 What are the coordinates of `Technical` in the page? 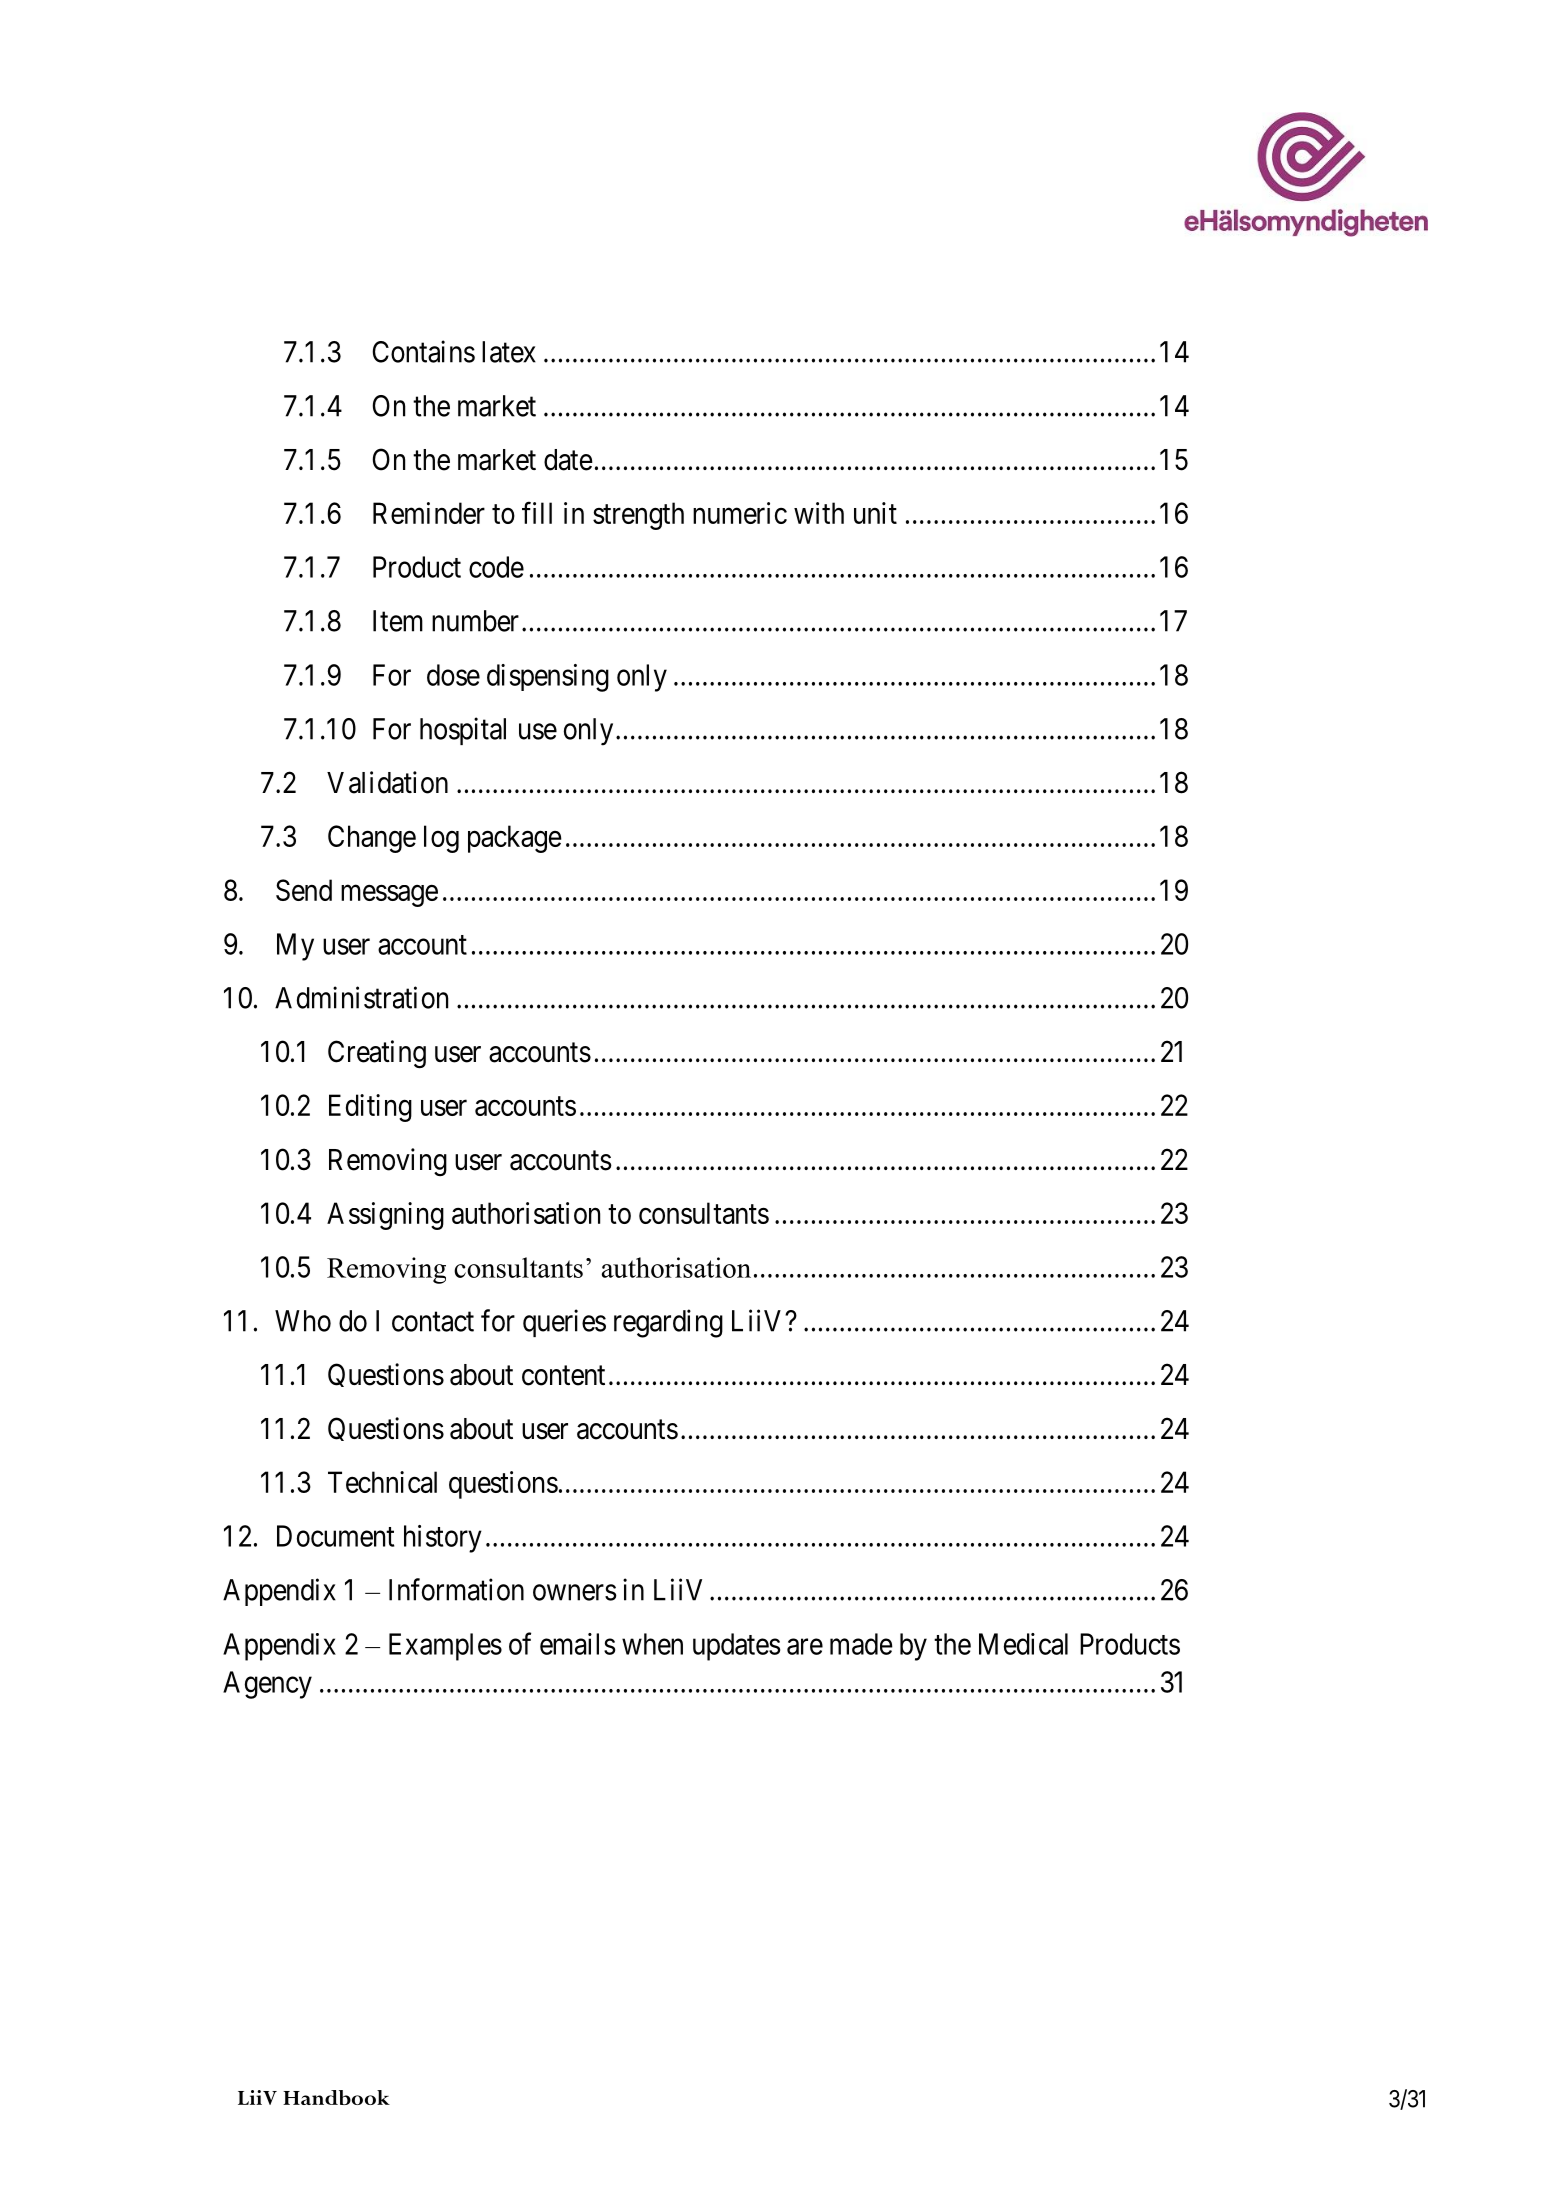 It's located at (382, 1482).
